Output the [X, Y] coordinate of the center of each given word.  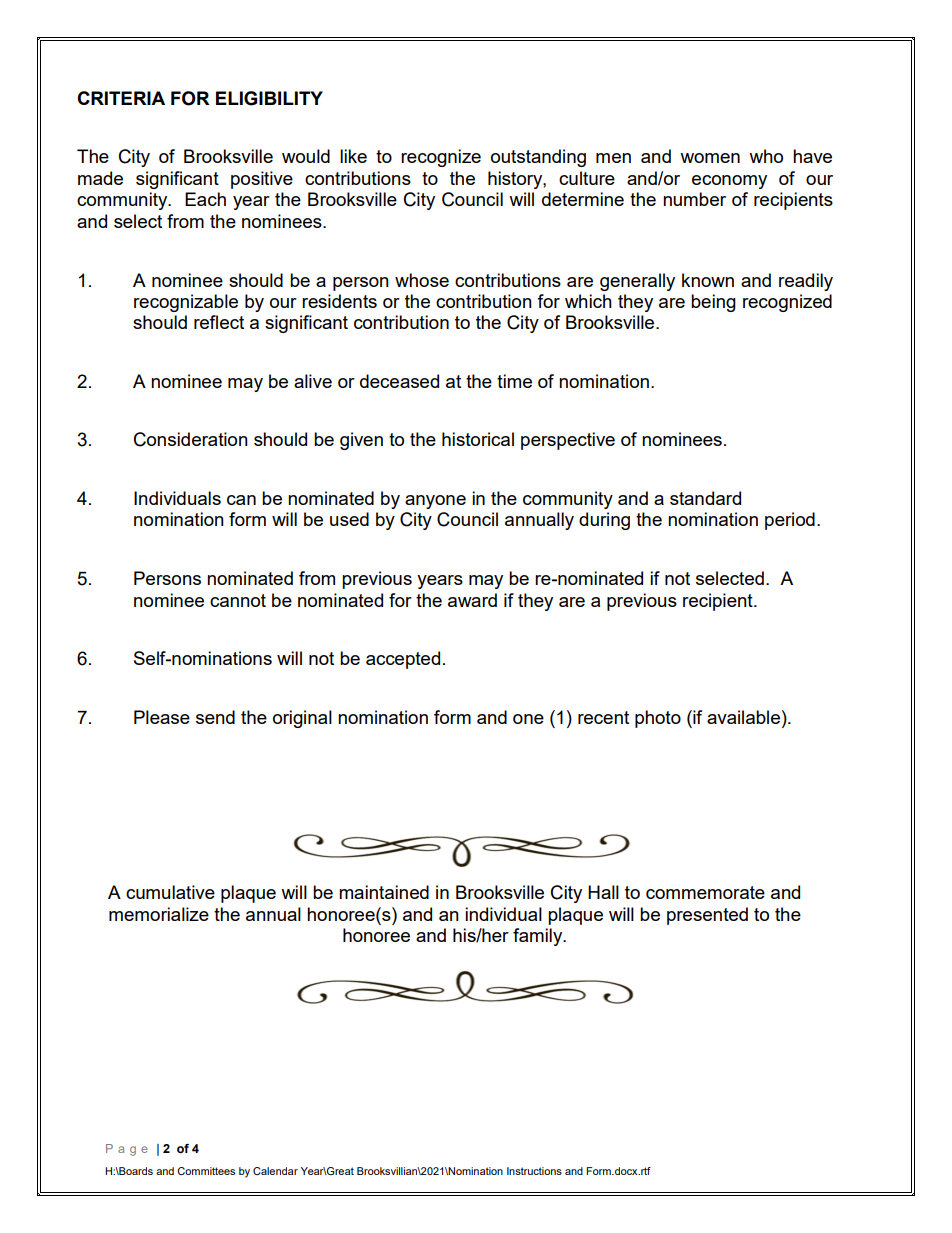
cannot [238, 600]
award [472, 600]
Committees [206, 1171]
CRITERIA [121, 98]
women [710, 158]
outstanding [538, 158]
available [743, 717]
